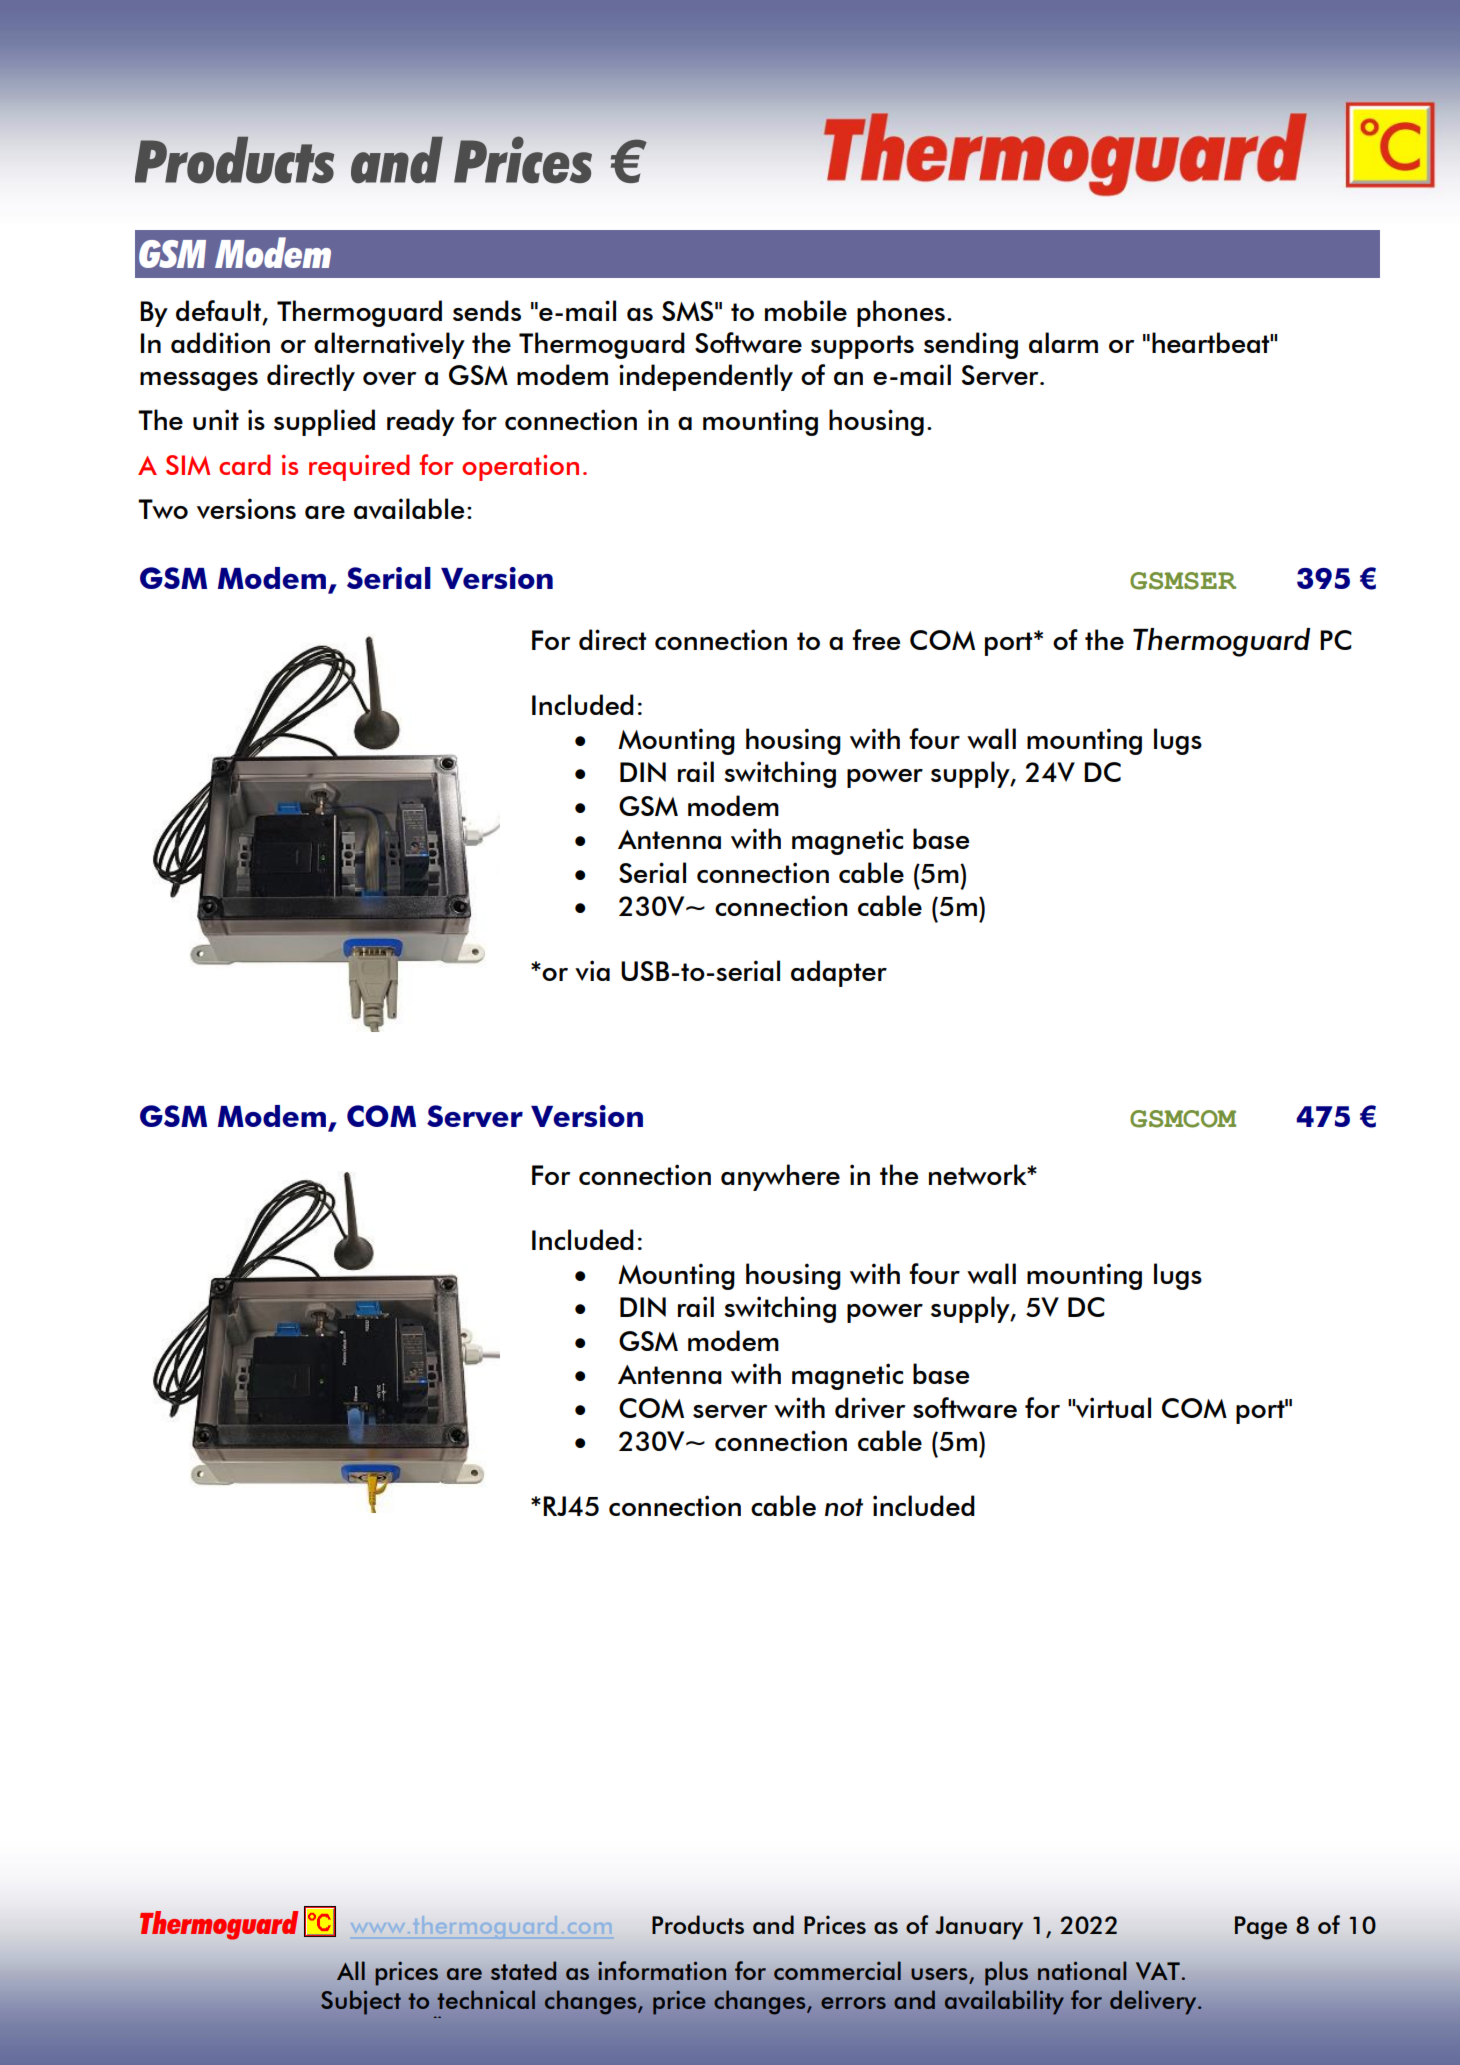 This screenshot has height=2065, width=1460. What do you see at coordinates (592, 970) in the screenshot?
I see `via` at bounding box center [592, 970].
